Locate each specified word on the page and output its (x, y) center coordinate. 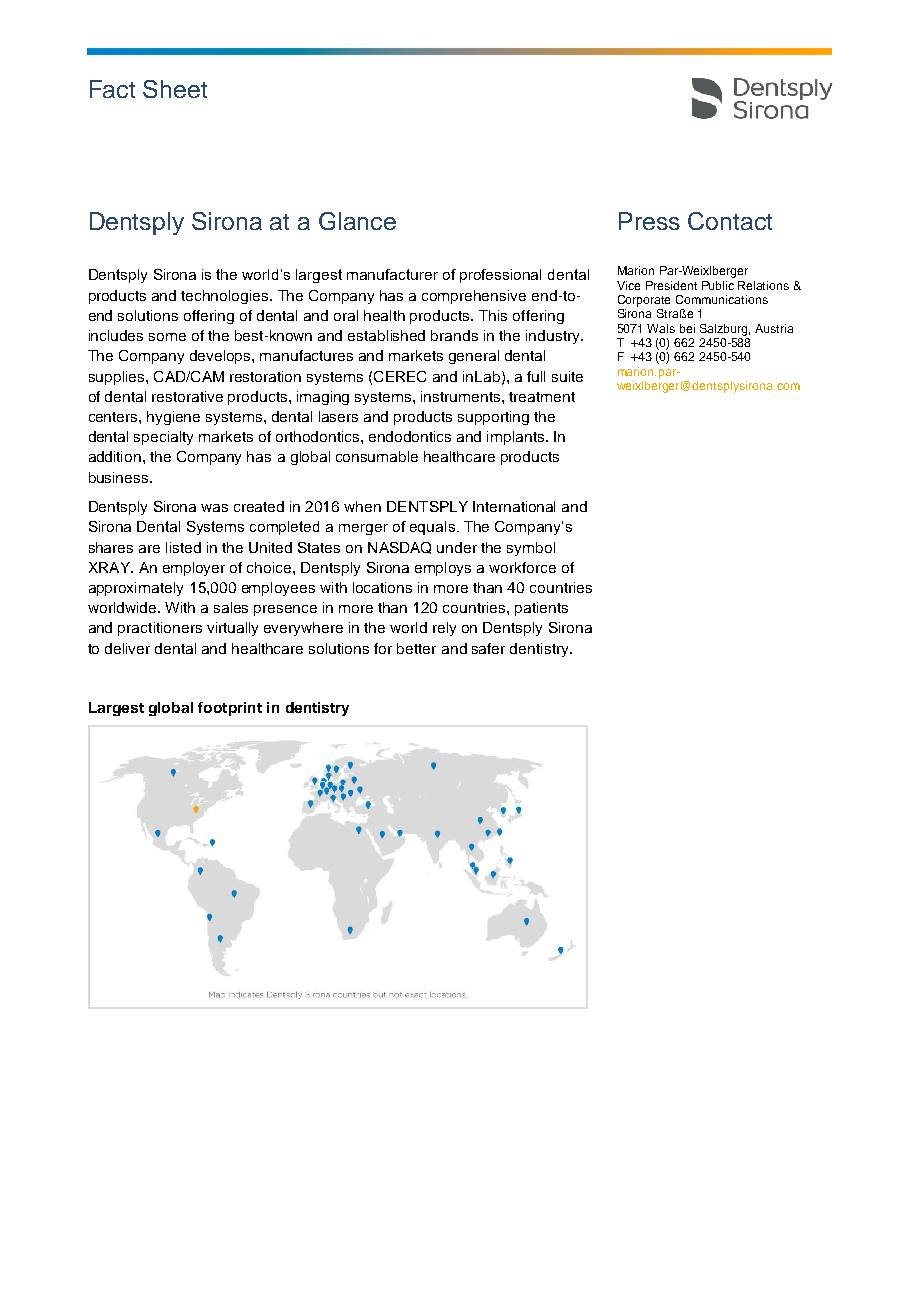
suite (567, 376)
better (416, 648)
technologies (226, 297)
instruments (462, 396)
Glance (357, 221)
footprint (230, 709)
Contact (730, 221)
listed (183, 547)
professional (500, 276)
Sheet (175, 89)
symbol (531, 549)
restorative (187, 396)
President (671, 285)
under (457, 547)
